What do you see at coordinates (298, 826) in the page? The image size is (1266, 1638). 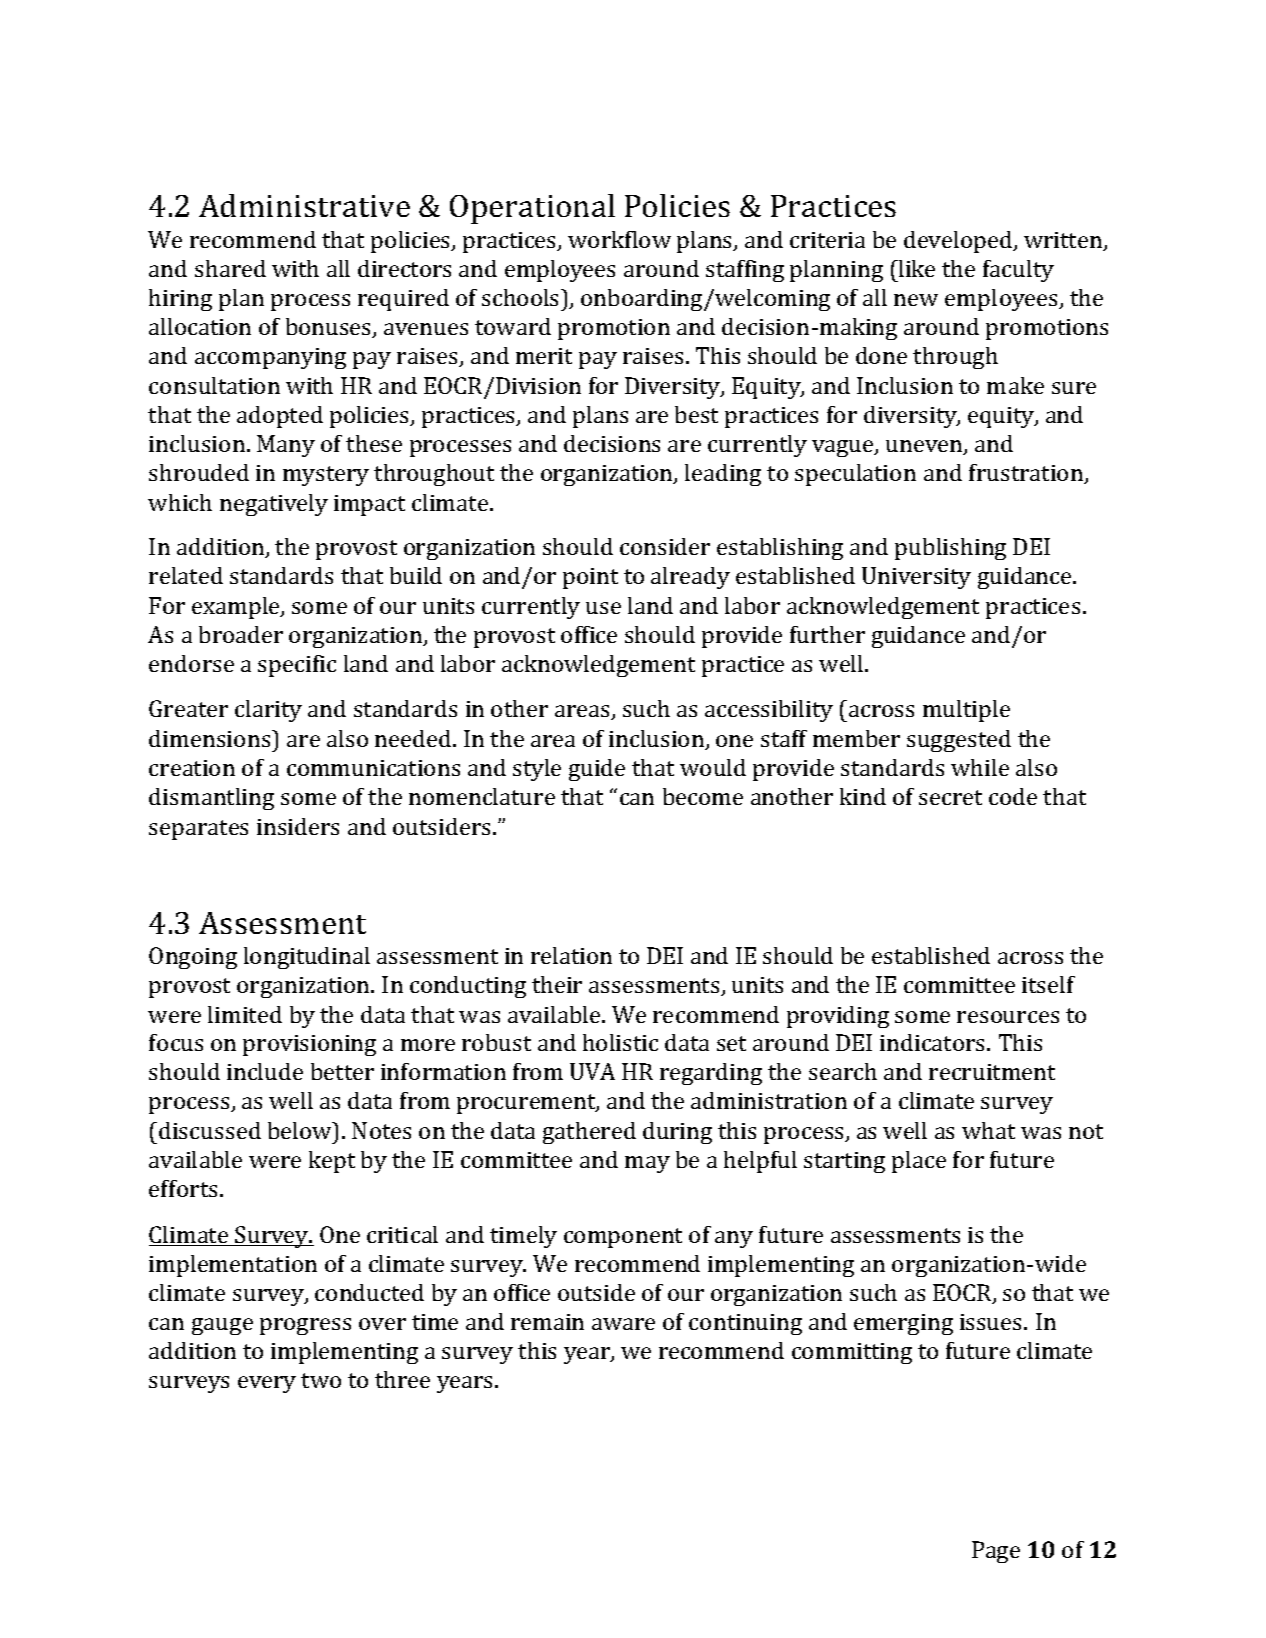 I see `insiders` at bounding box center [298, 826].
